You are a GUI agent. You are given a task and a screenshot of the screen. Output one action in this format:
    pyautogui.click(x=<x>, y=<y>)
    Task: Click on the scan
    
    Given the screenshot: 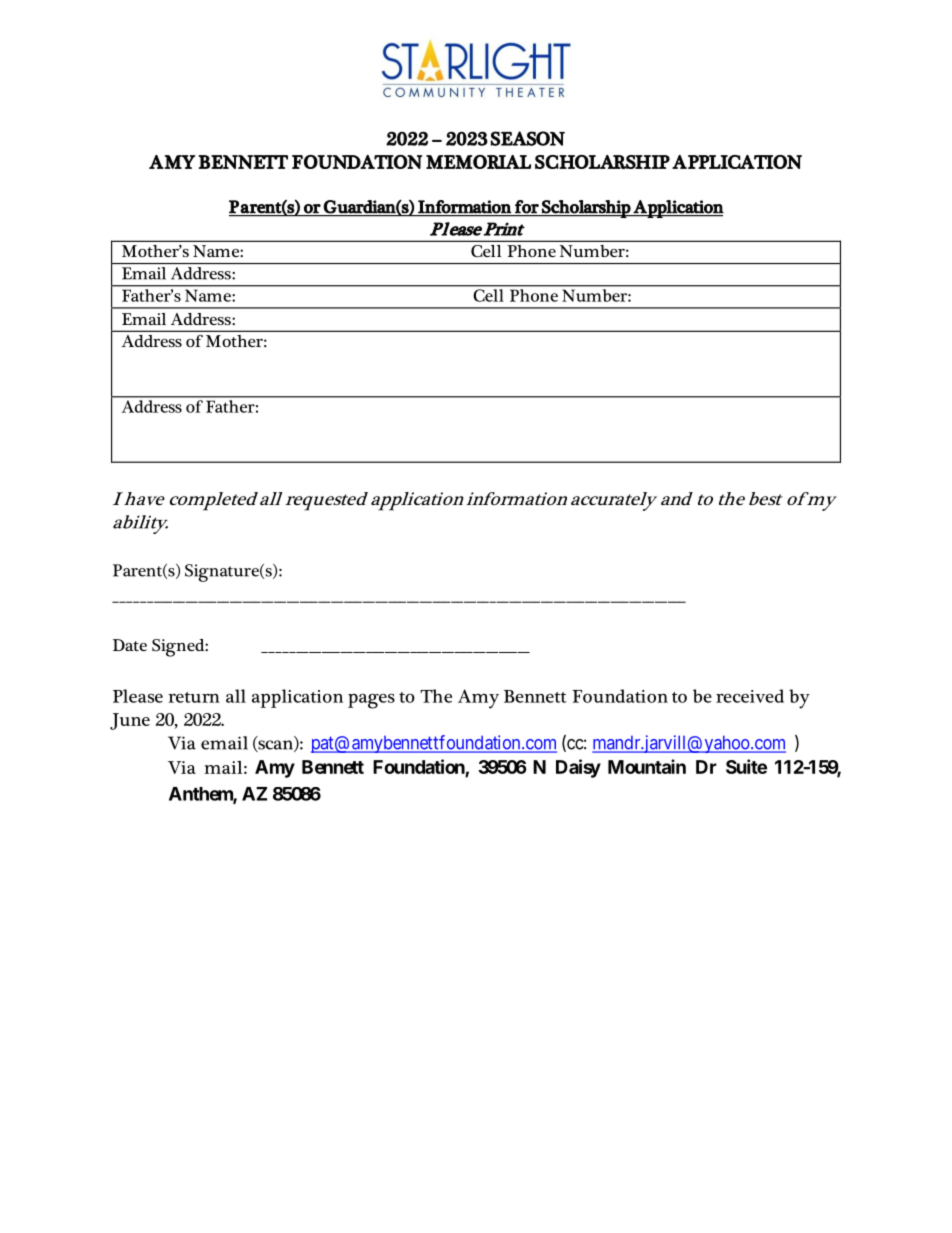 What is the action you would take?
    pyautogui.click(x=275, y=746)
